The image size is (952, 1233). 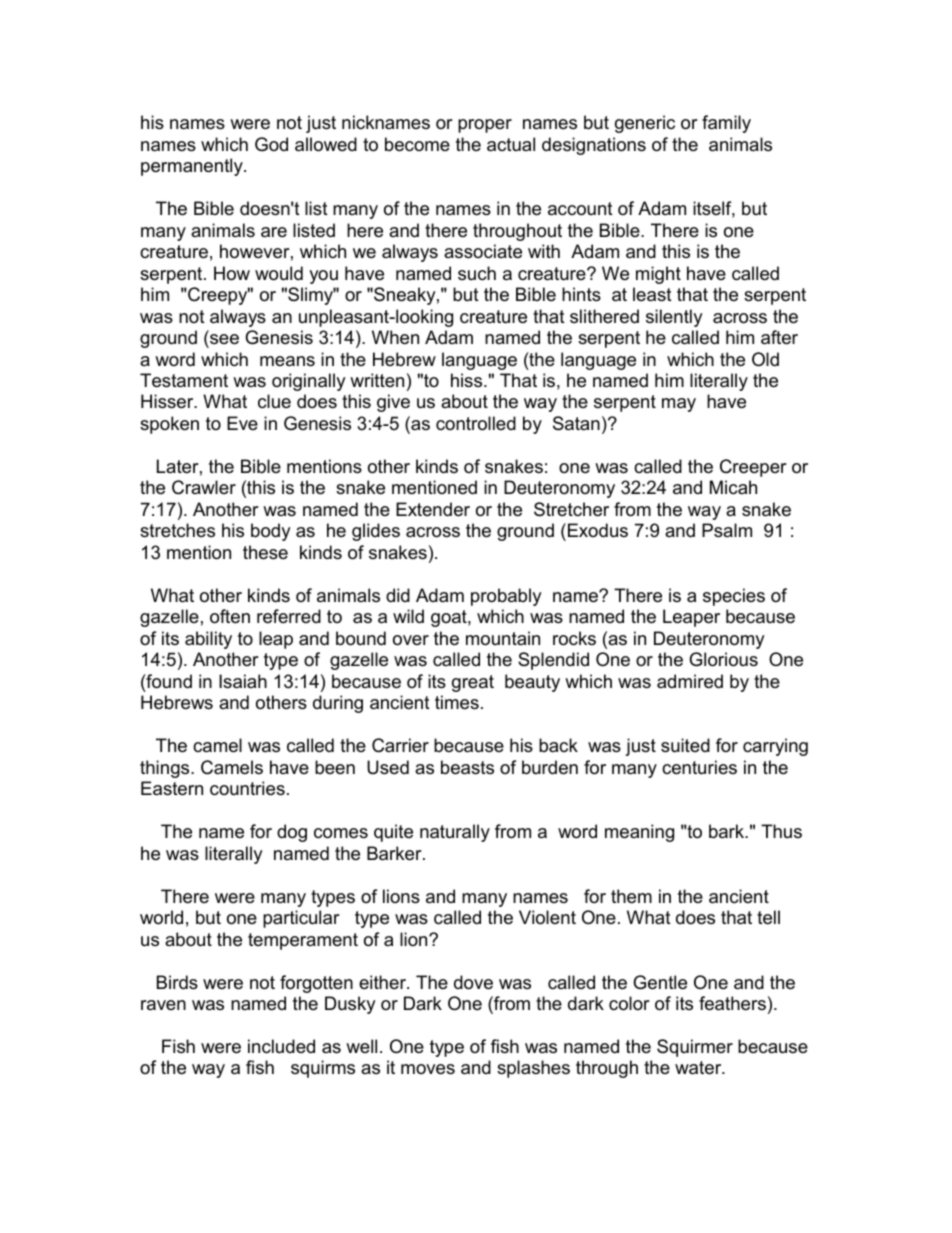 I want to click on proper, so click(x=485, y=126).
